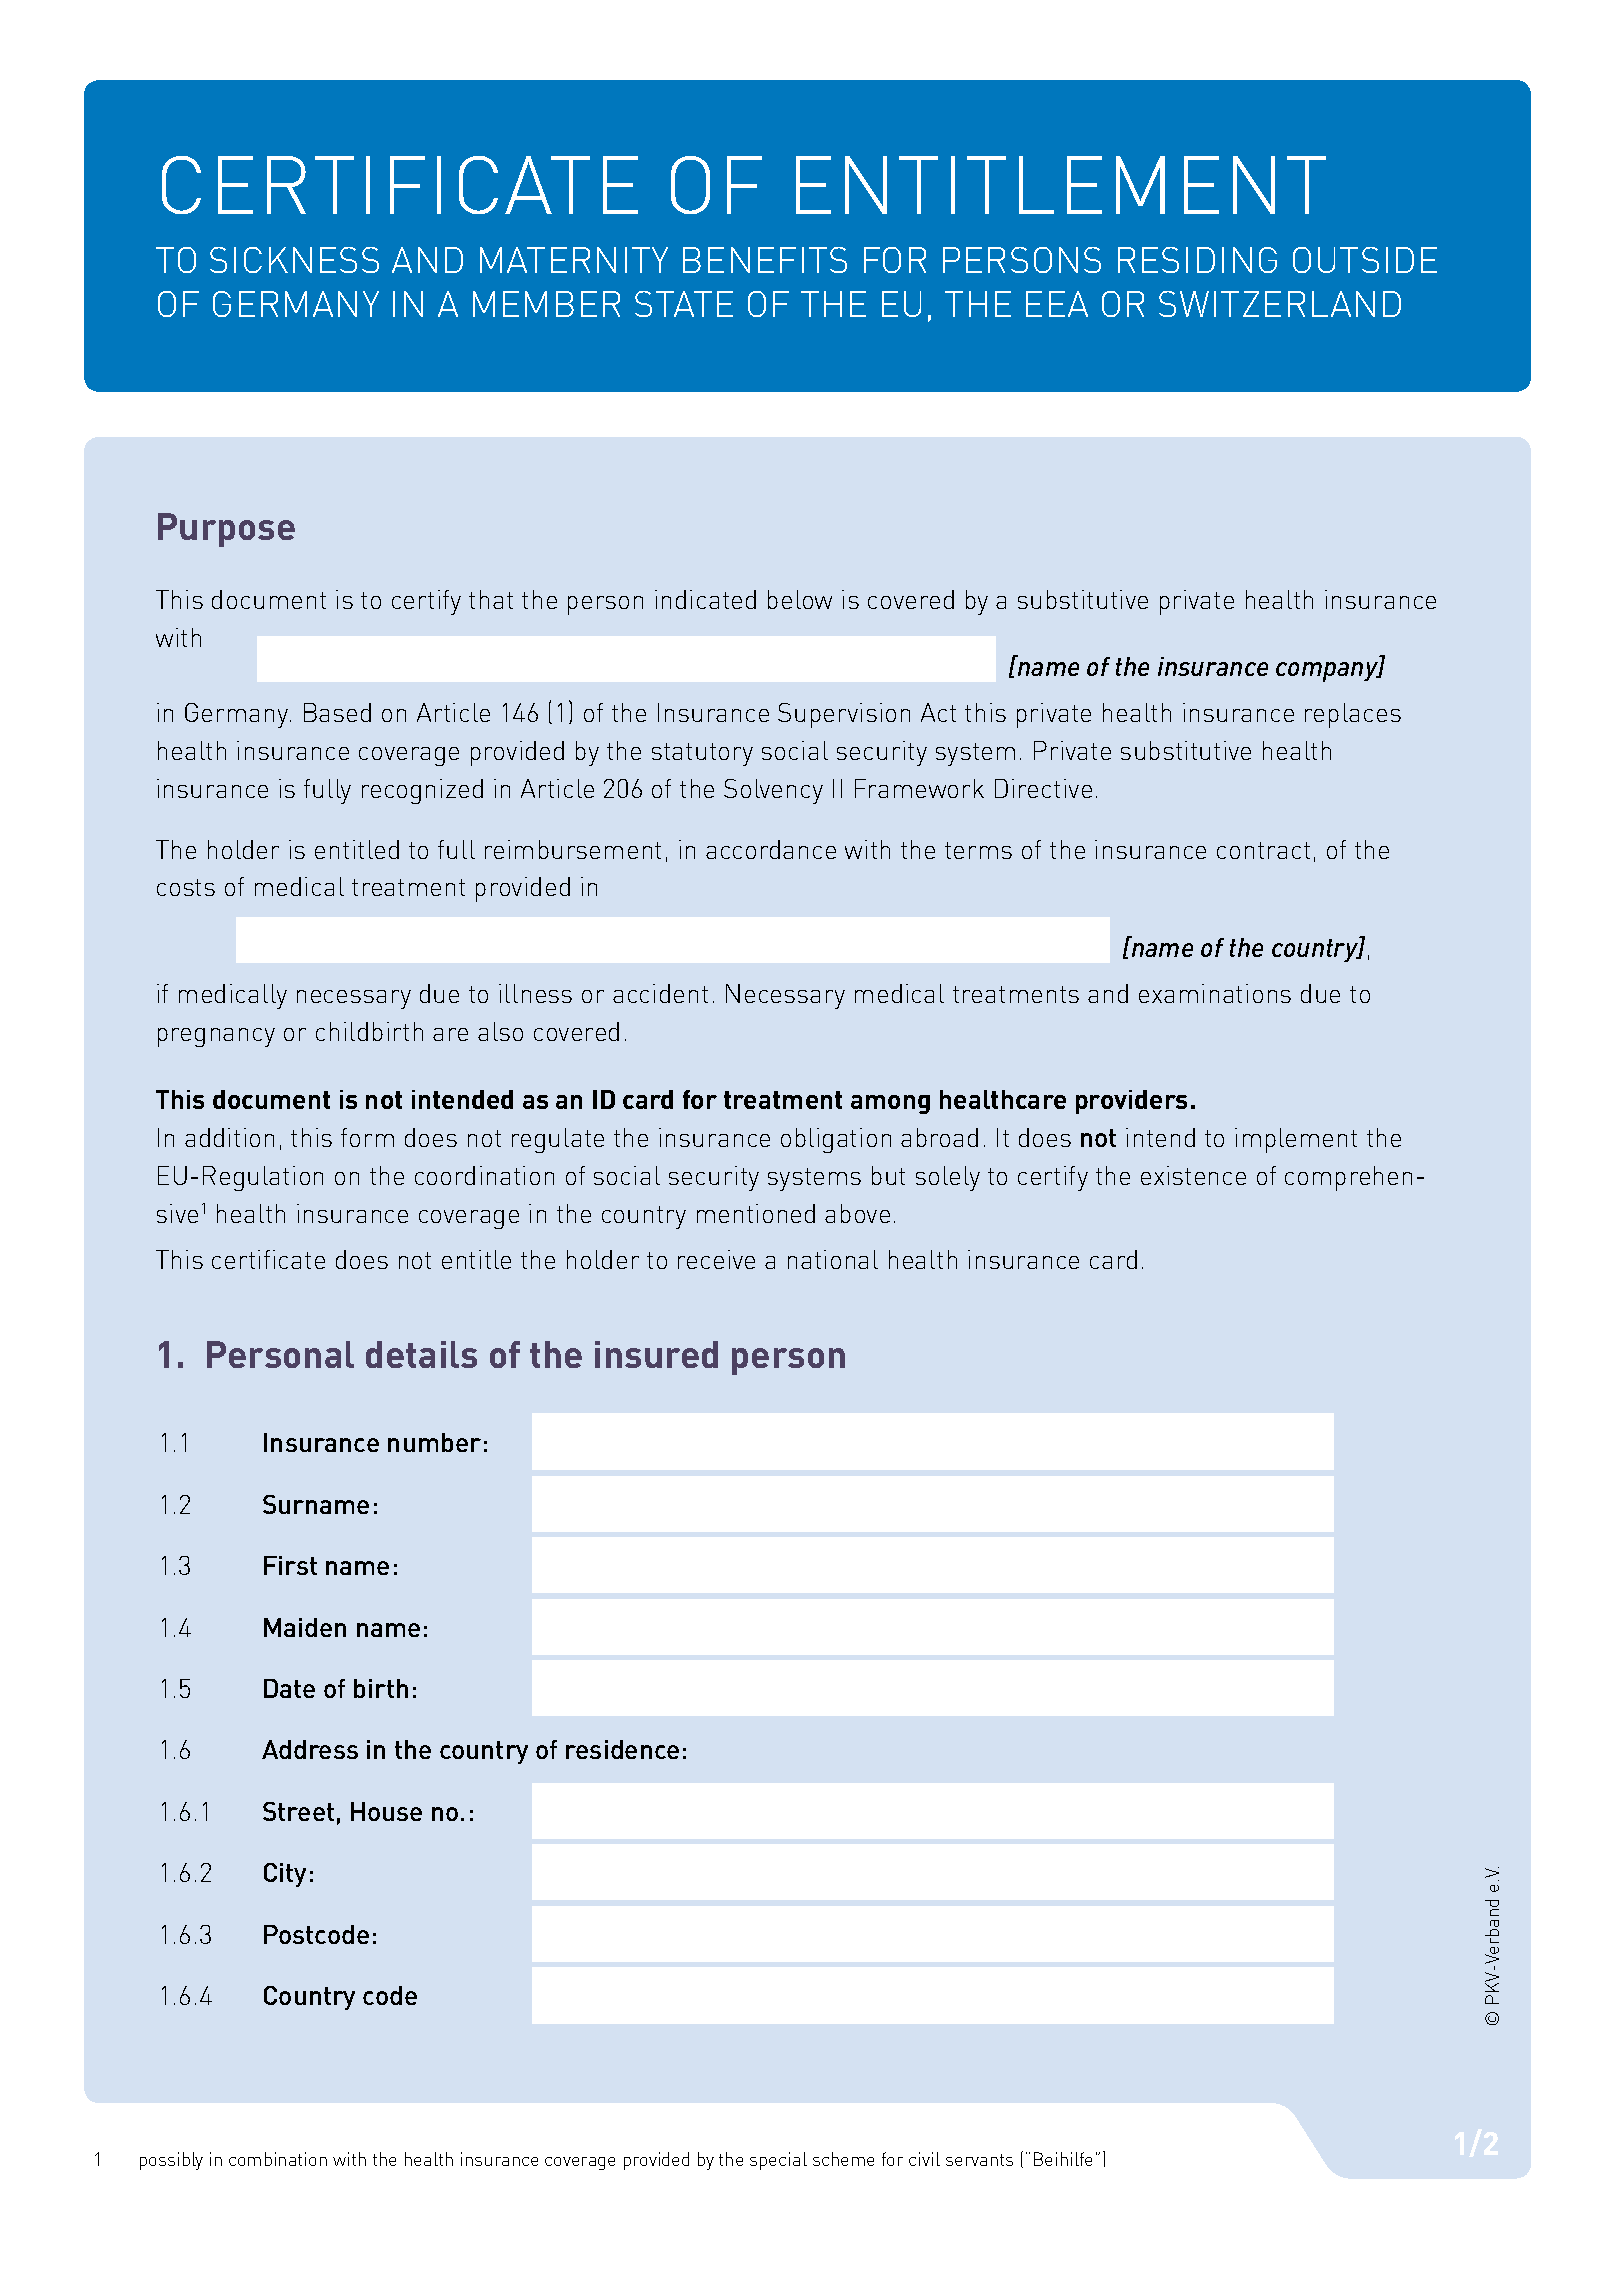  What do you see at coordinates (778, 2161) in the screenshot?
I see `special` at bounding box center [778, 2161].
